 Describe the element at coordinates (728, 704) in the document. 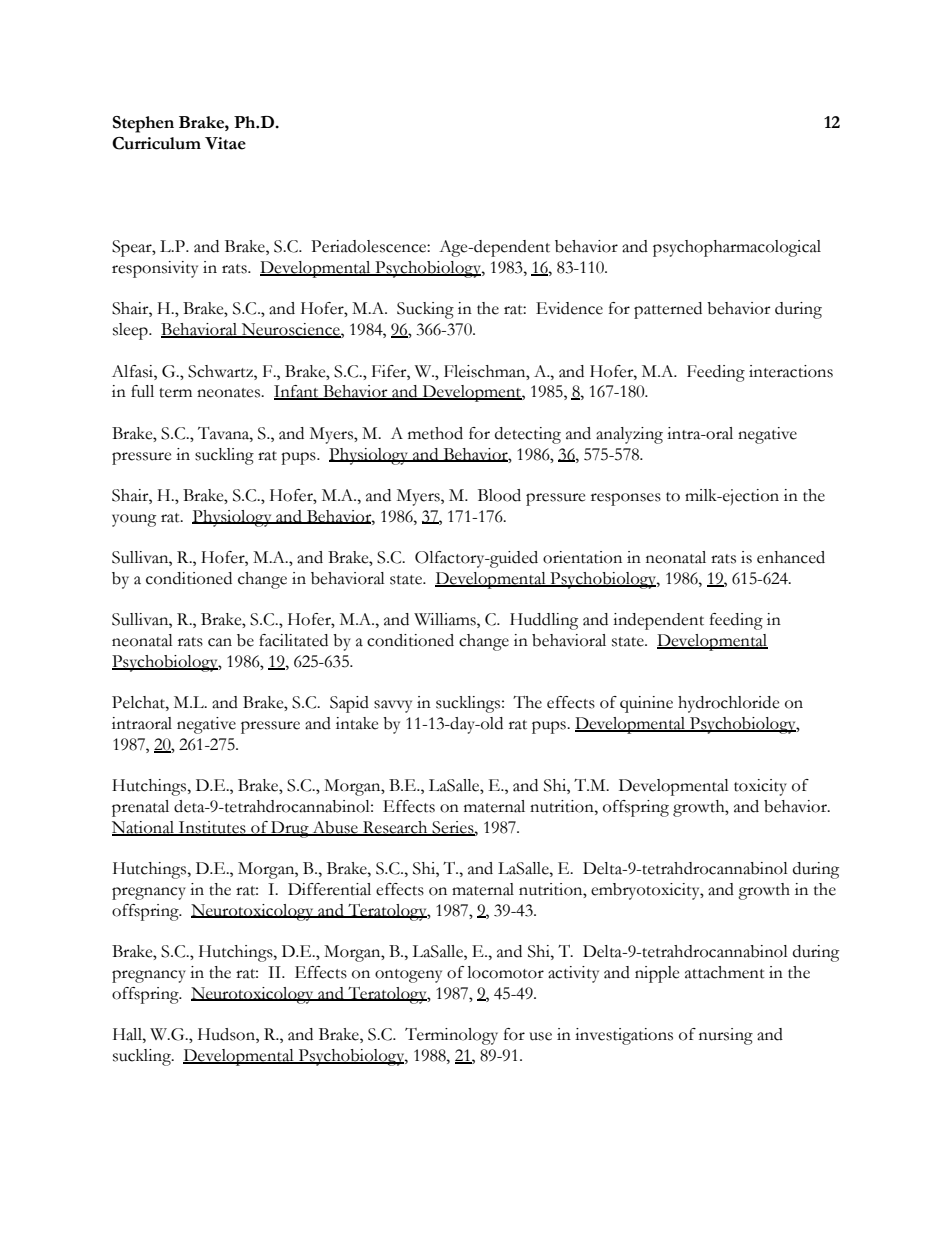

I see `hydrochloride` at that location.
